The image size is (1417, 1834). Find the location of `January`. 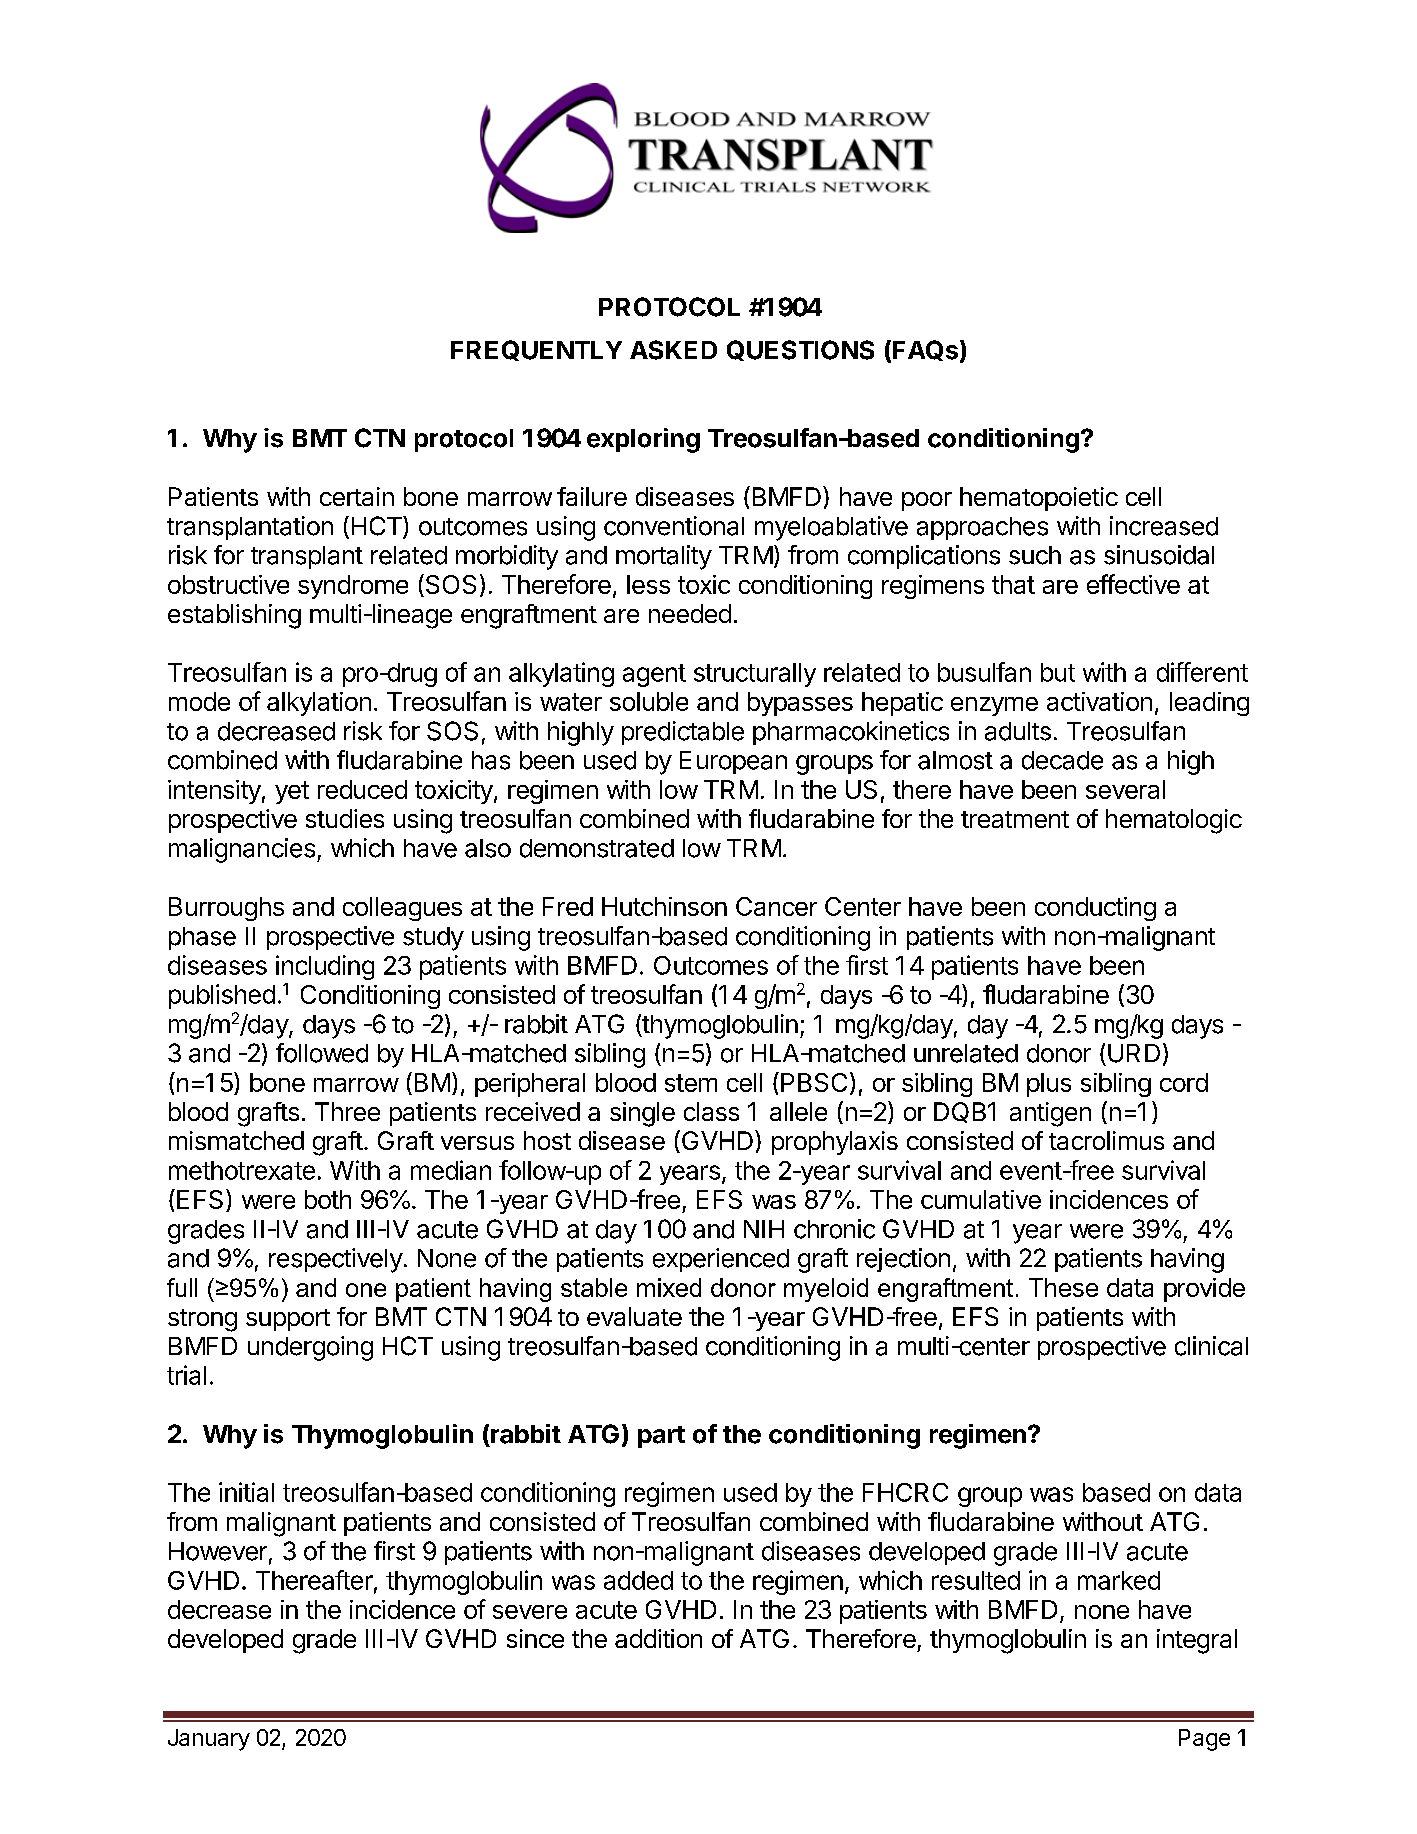

January is located at coordinates (209, 1740).
